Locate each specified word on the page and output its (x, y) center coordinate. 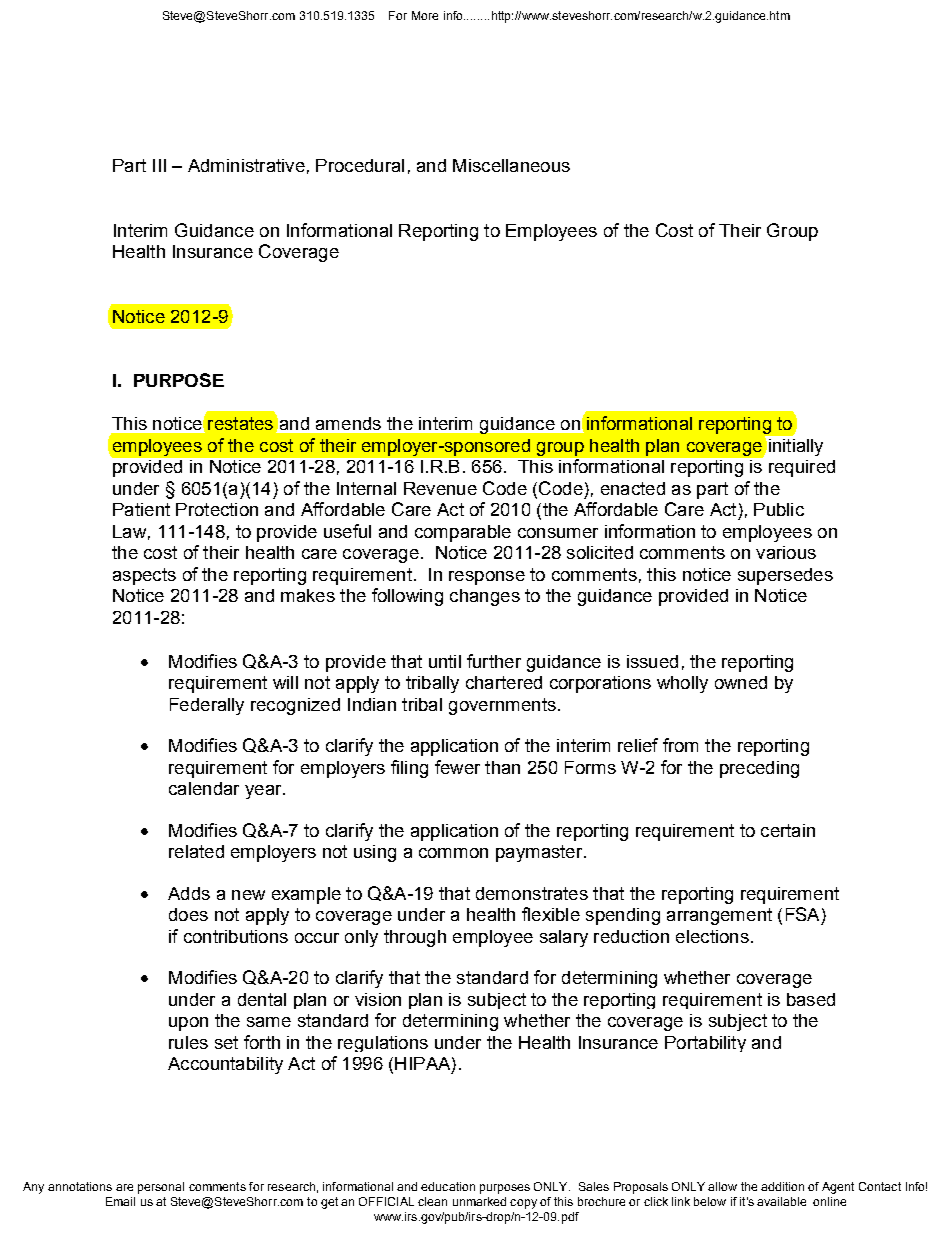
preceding (759, 769)
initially (796, 447)
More (425, 15)
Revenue (440, 488)
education (448, 1186)
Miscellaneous (511, 165)
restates (240, 423)
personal (161, 1188)
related (196, 851)
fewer (457, 767)
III (159, 165)
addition (782, 1186)
